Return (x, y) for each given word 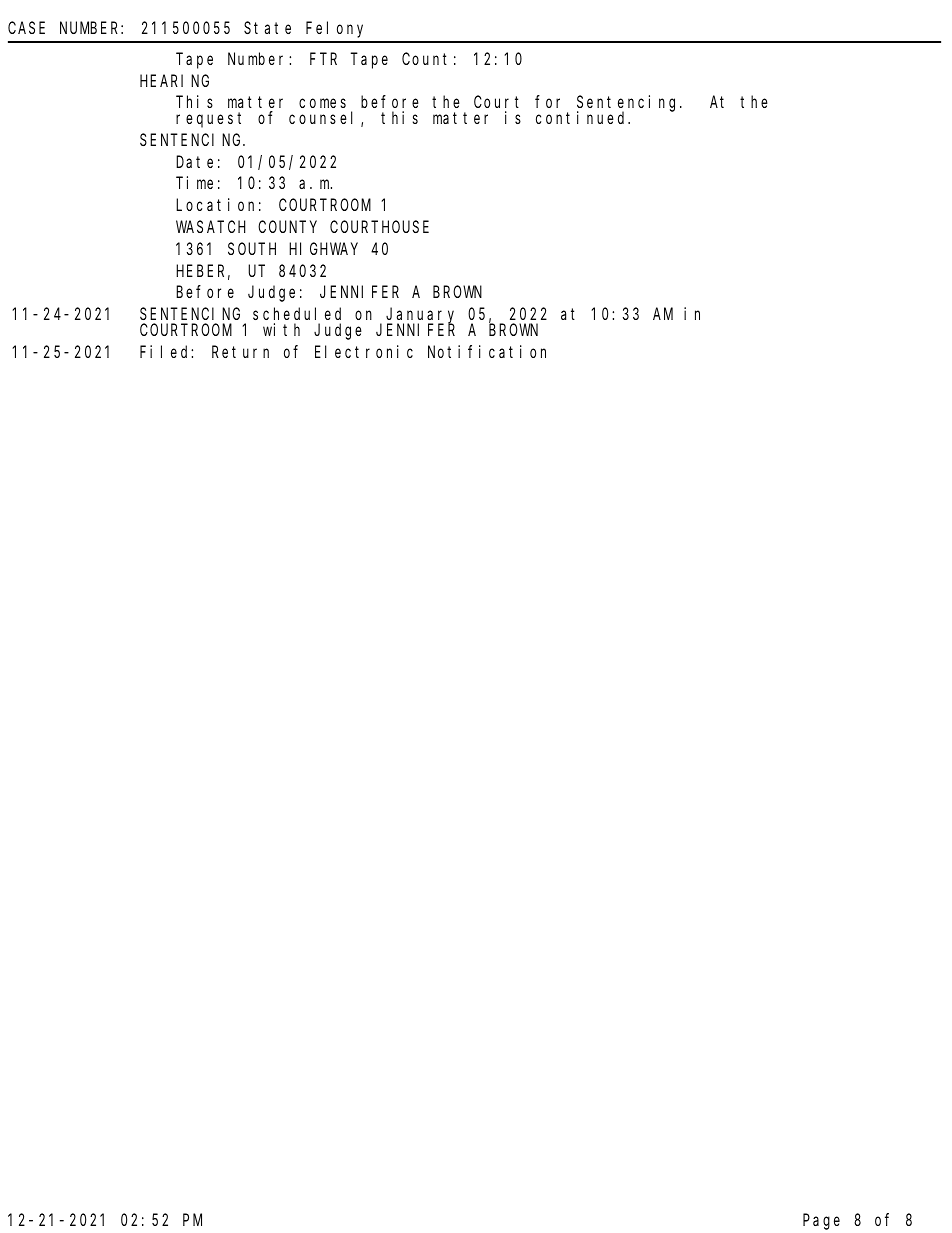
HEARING (174, 81)
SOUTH (252, 249)
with (281, 329)
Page (821, 1222)
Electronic (364, 351)
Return (240, 352)
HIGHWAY (323, 249)
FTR (323, 59)
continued (583, 117)
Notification (487, 351)
